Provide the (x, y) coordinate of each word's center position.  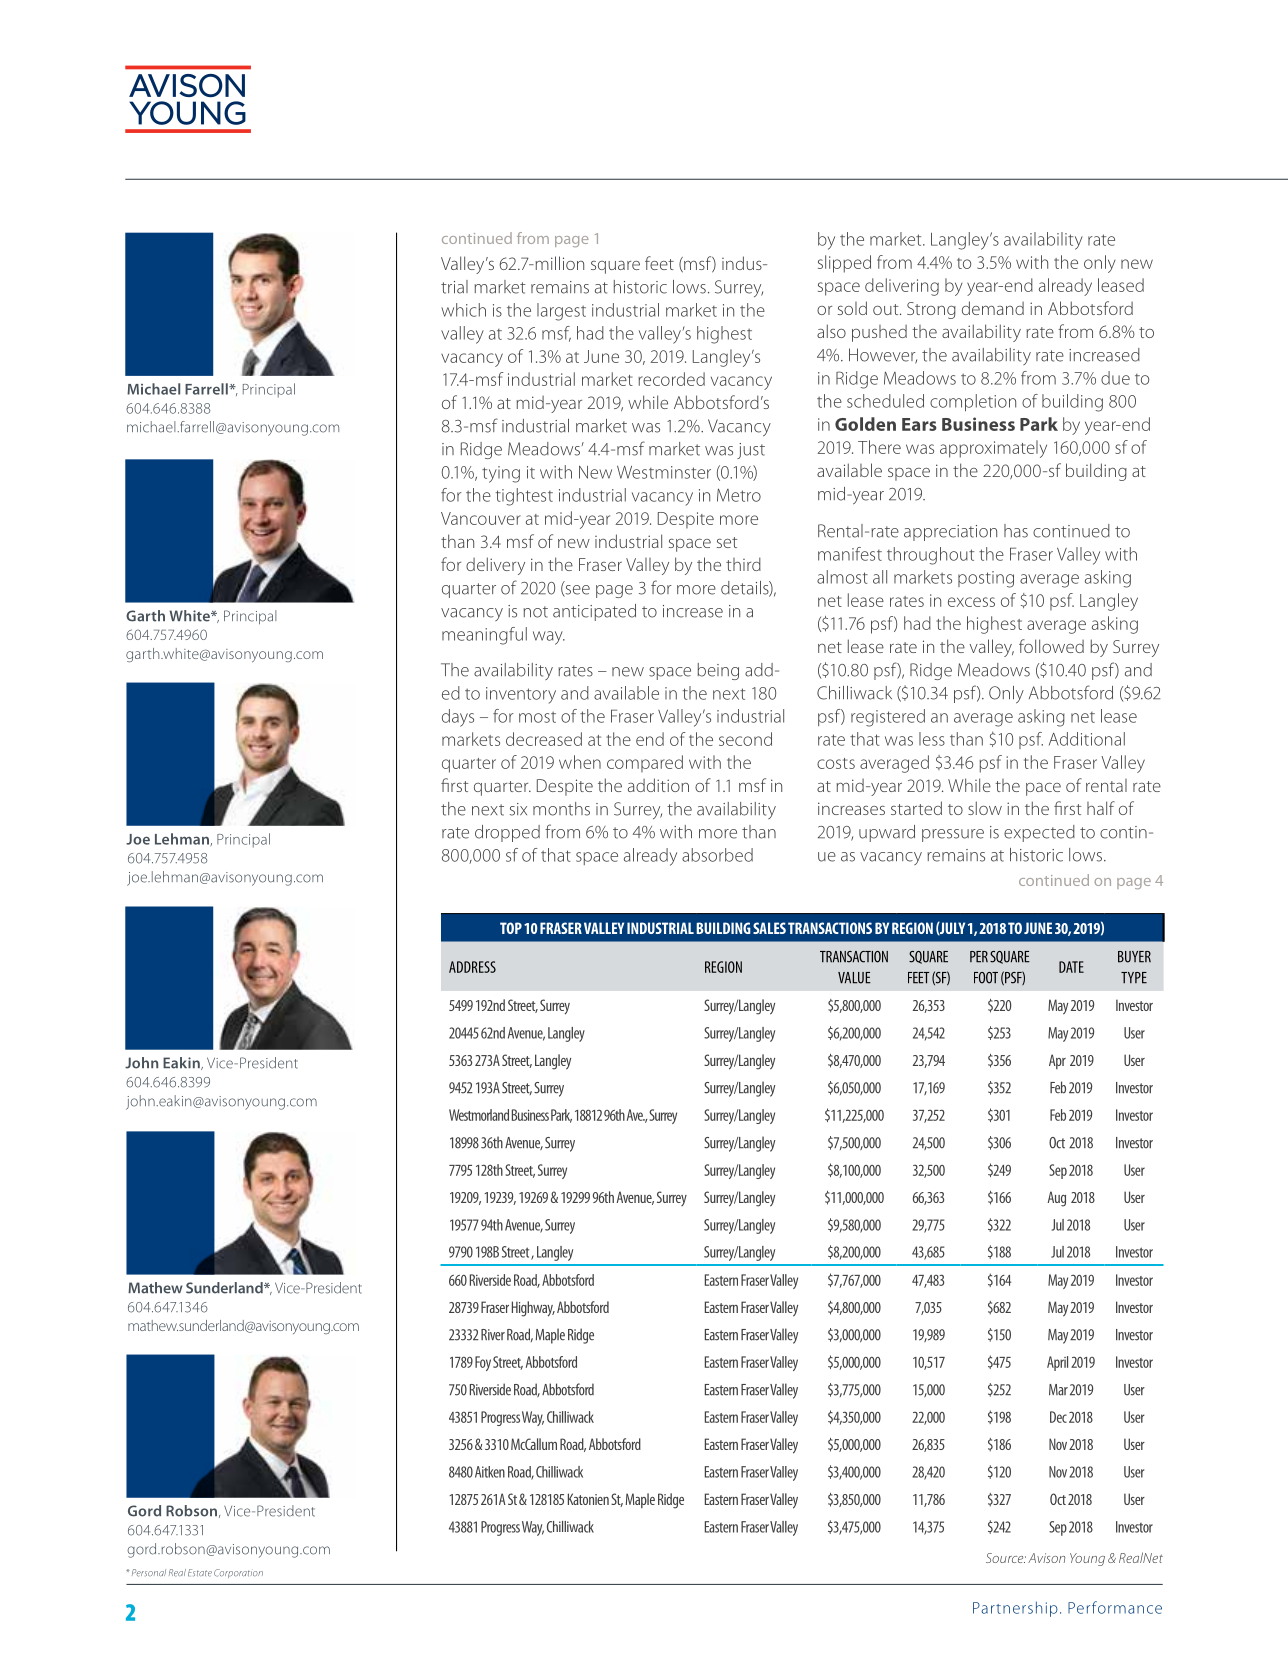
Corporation (238, 1573)
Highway (533, 1309)
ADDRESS (472, 967)
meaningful (484, 636)
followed (1051, 646)
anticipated (594, 612)
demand (993, 308)
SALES (769, 928)
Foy (483, 1363)
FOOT (986, 978)
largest (561, 312)
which (463, 310)
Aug (1056, 1199)
